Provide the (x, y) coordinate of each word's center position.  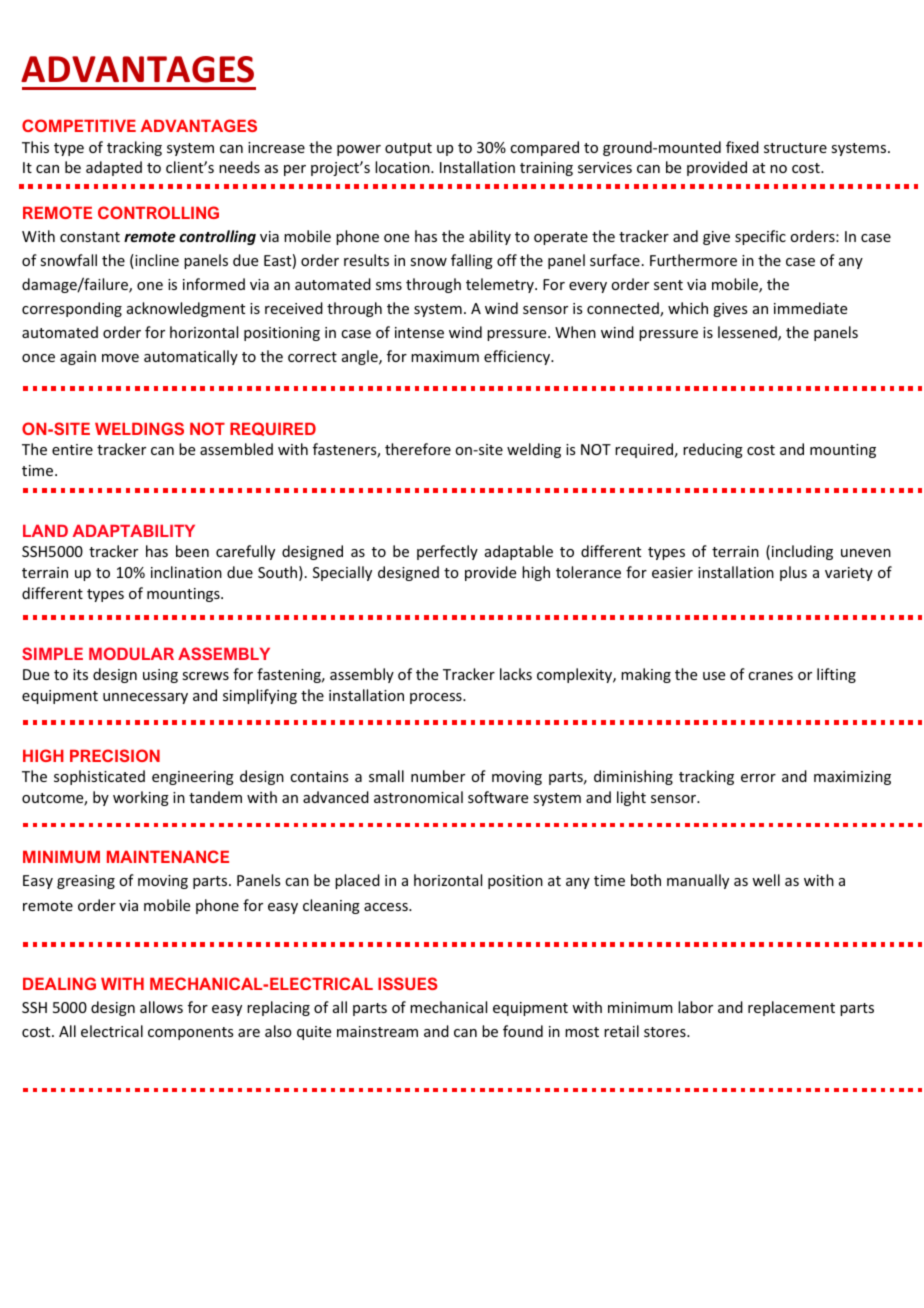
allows (161, 1007)
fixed (742, 147)
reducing (713, 450)
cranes (770, 676)
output (408, 149)
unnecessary (145, 698)
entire (72, 449)
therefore (418, 449)
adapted (114, 168)
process (437, 698)
